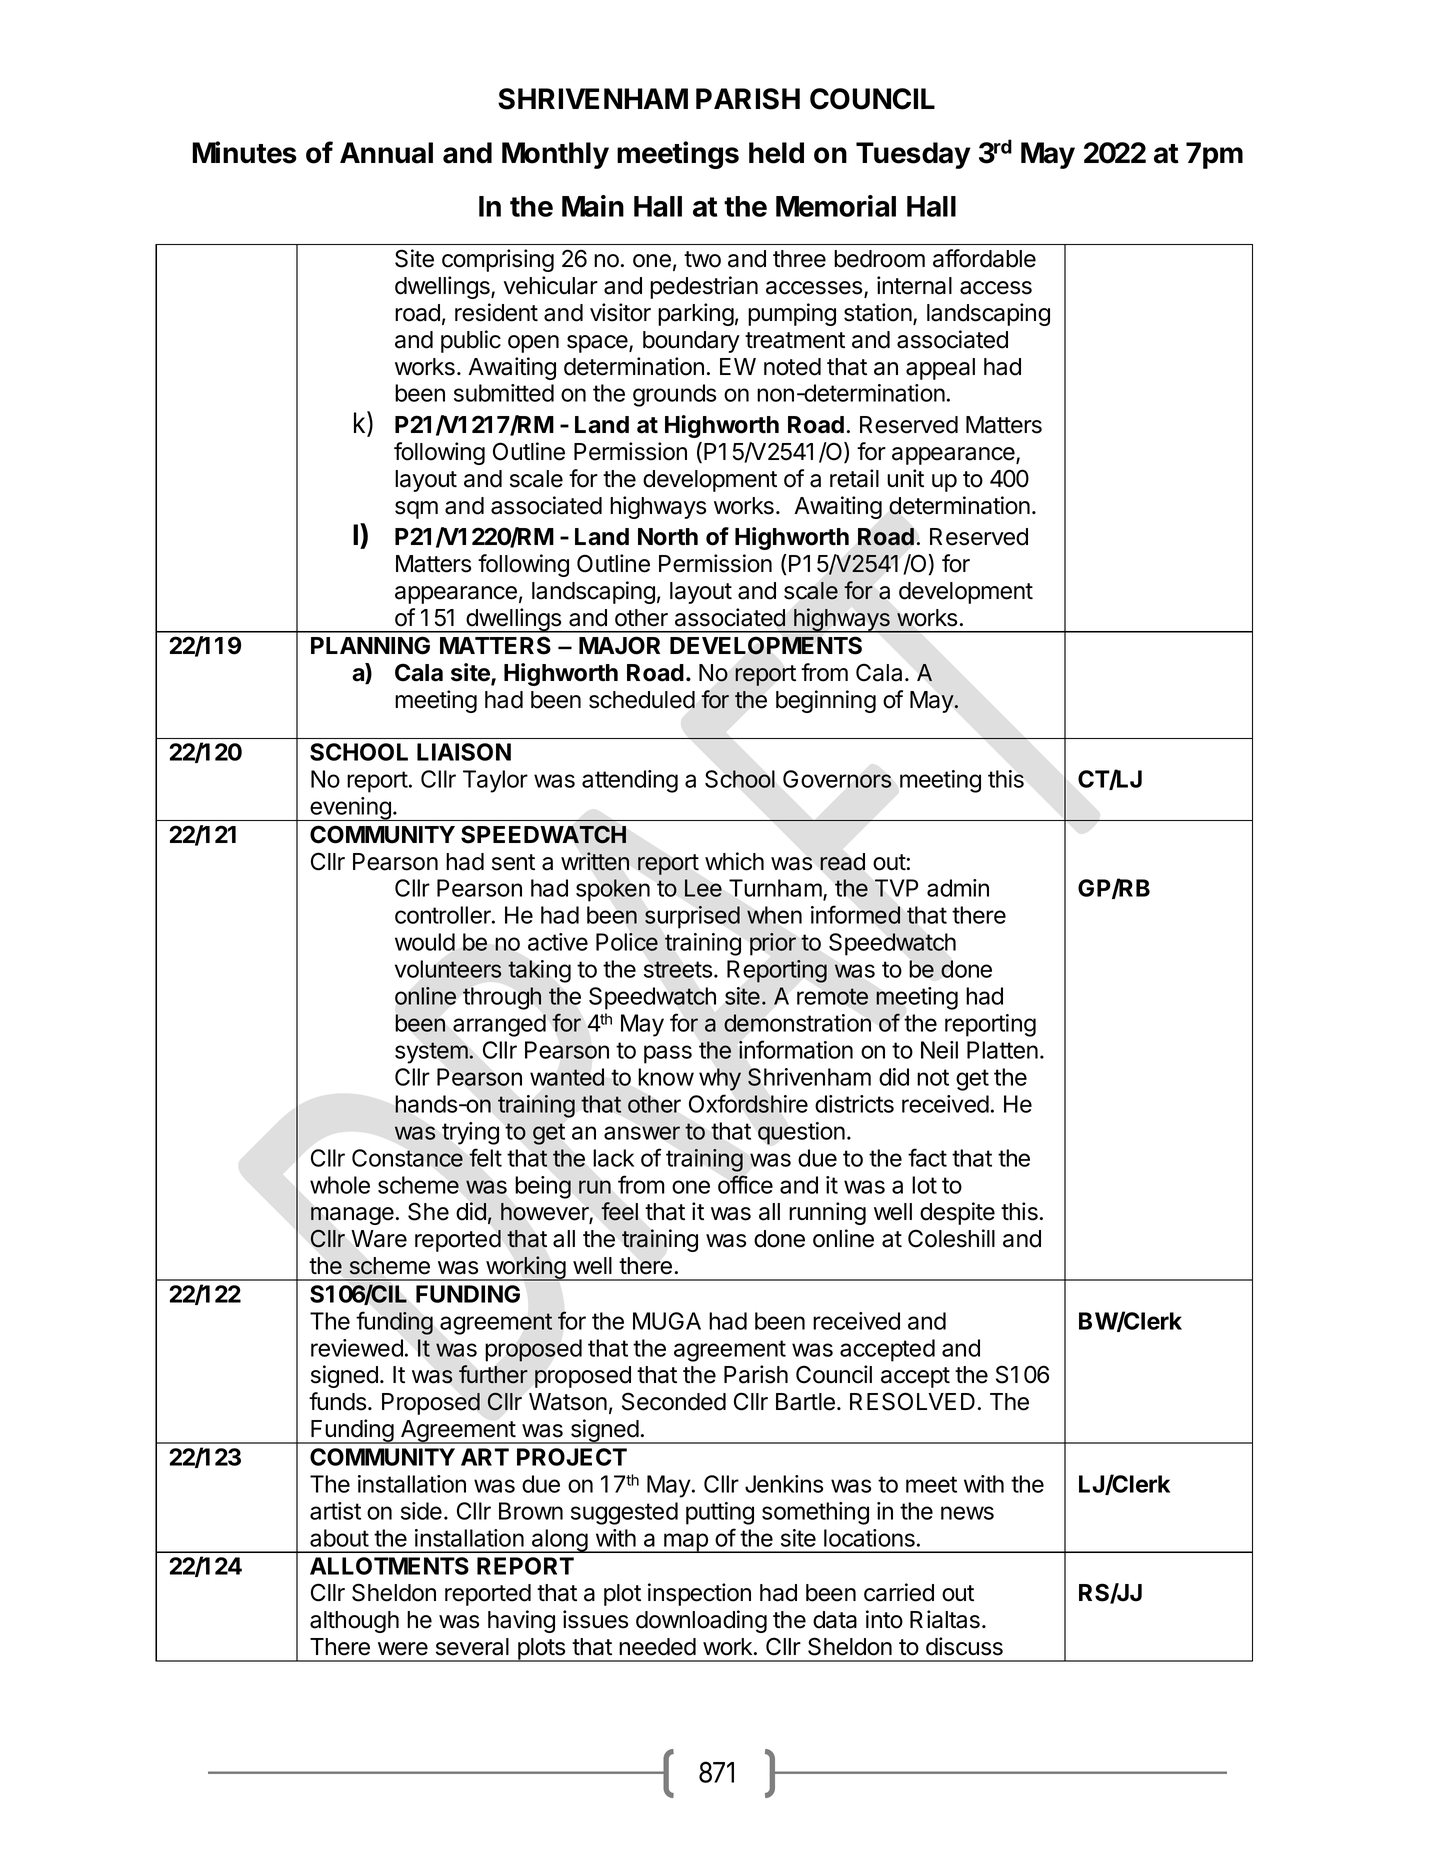 This screenshot has height=1857, width=1435. What do you see at coordinates (593, 206) in the screenshot?
I see `Main` at bounding box center [593, 206].
